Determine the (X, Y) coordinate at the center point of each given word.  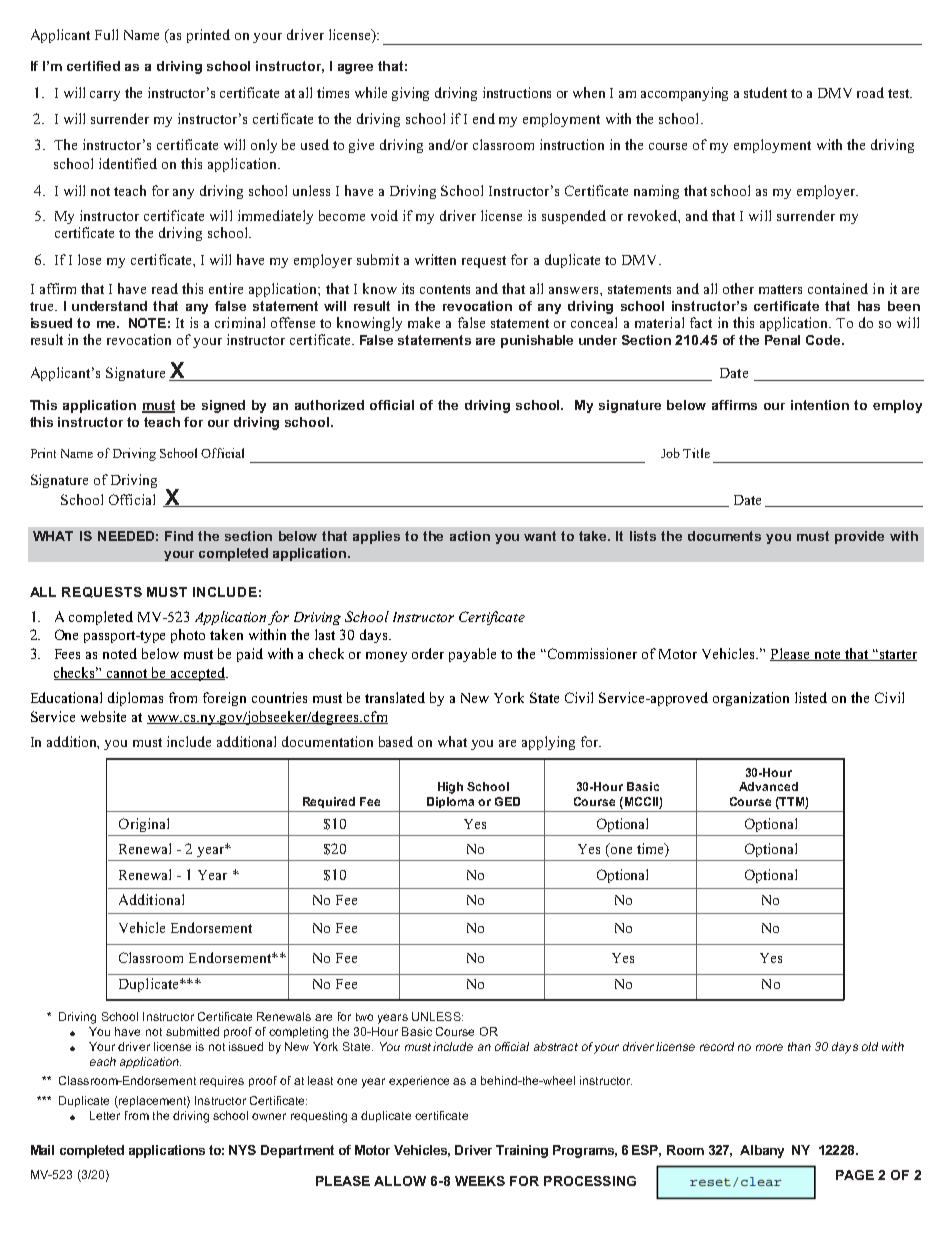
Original (144, 825)
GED (507, 801)
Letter (105, 1115)
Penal (782, 340)
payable (472, 655)
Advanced (768, 786)
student (765, 92)
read (165, 288)
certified (93, 66)
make (424, 322)
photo (188, 636)
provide (859, 537)
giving (410, 94)
